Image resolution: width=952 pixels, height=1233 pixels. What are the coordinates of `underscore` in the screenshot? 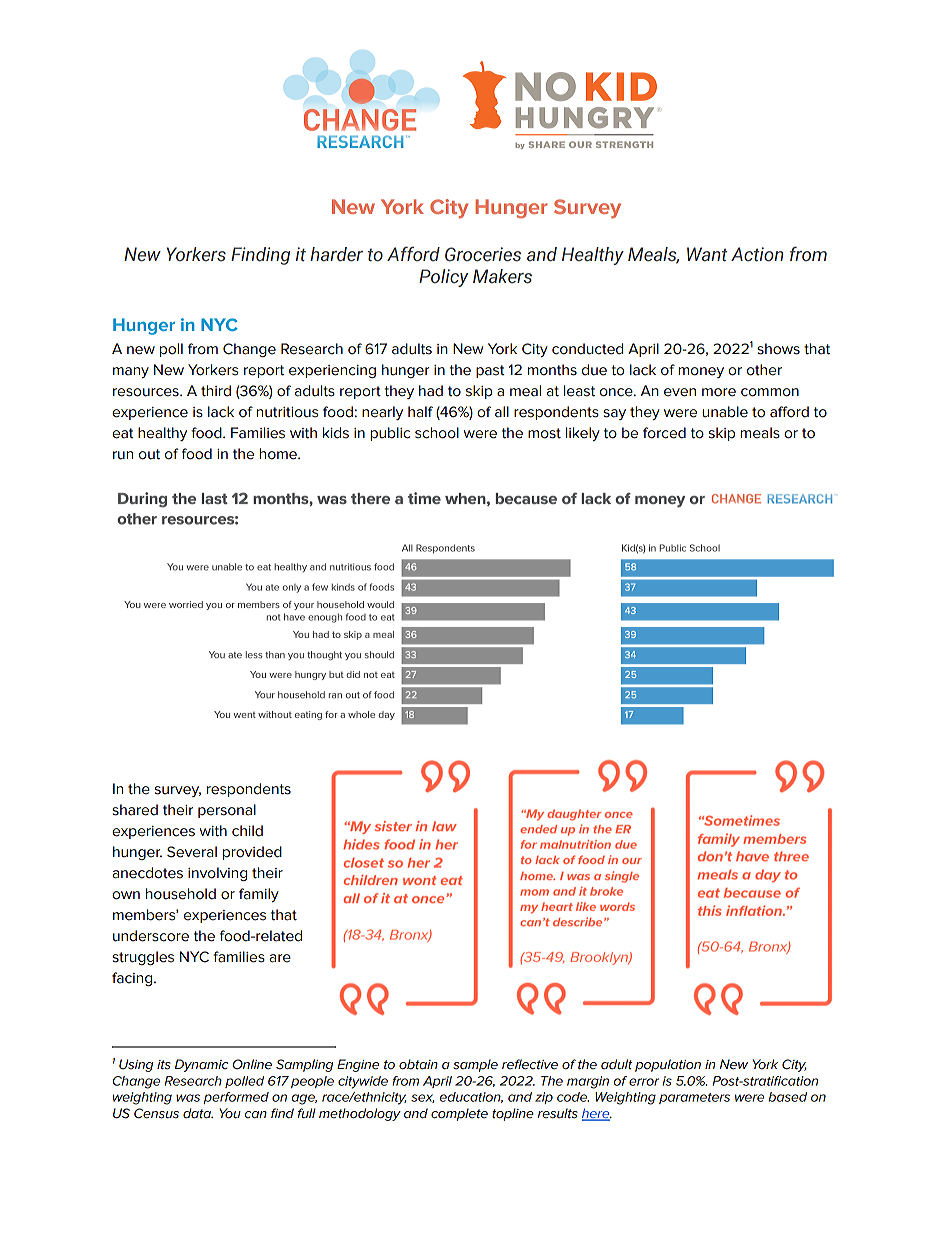 It's located at (151, 936).
